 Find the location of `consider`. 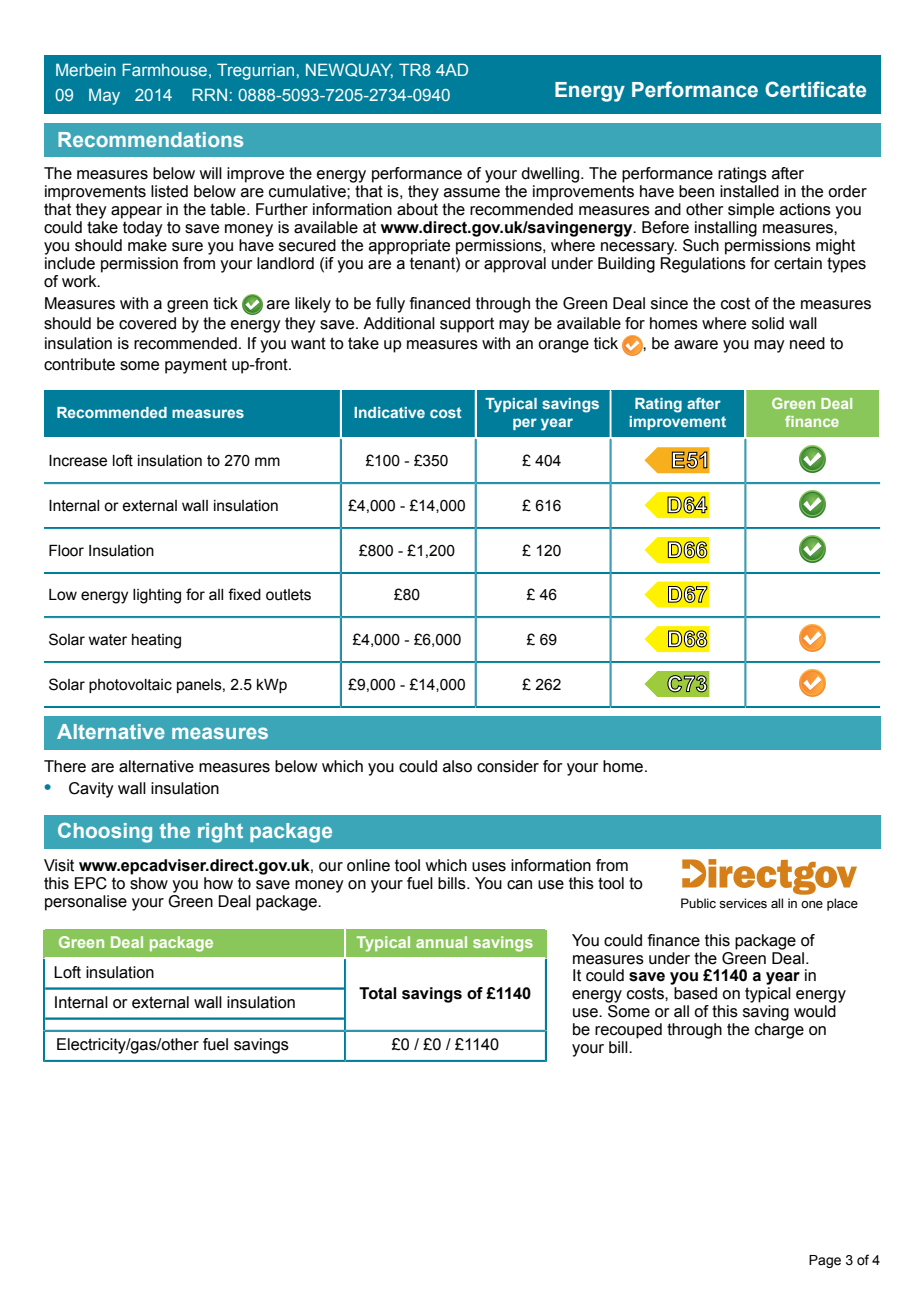

consider is located at coordinates (508, 766).
